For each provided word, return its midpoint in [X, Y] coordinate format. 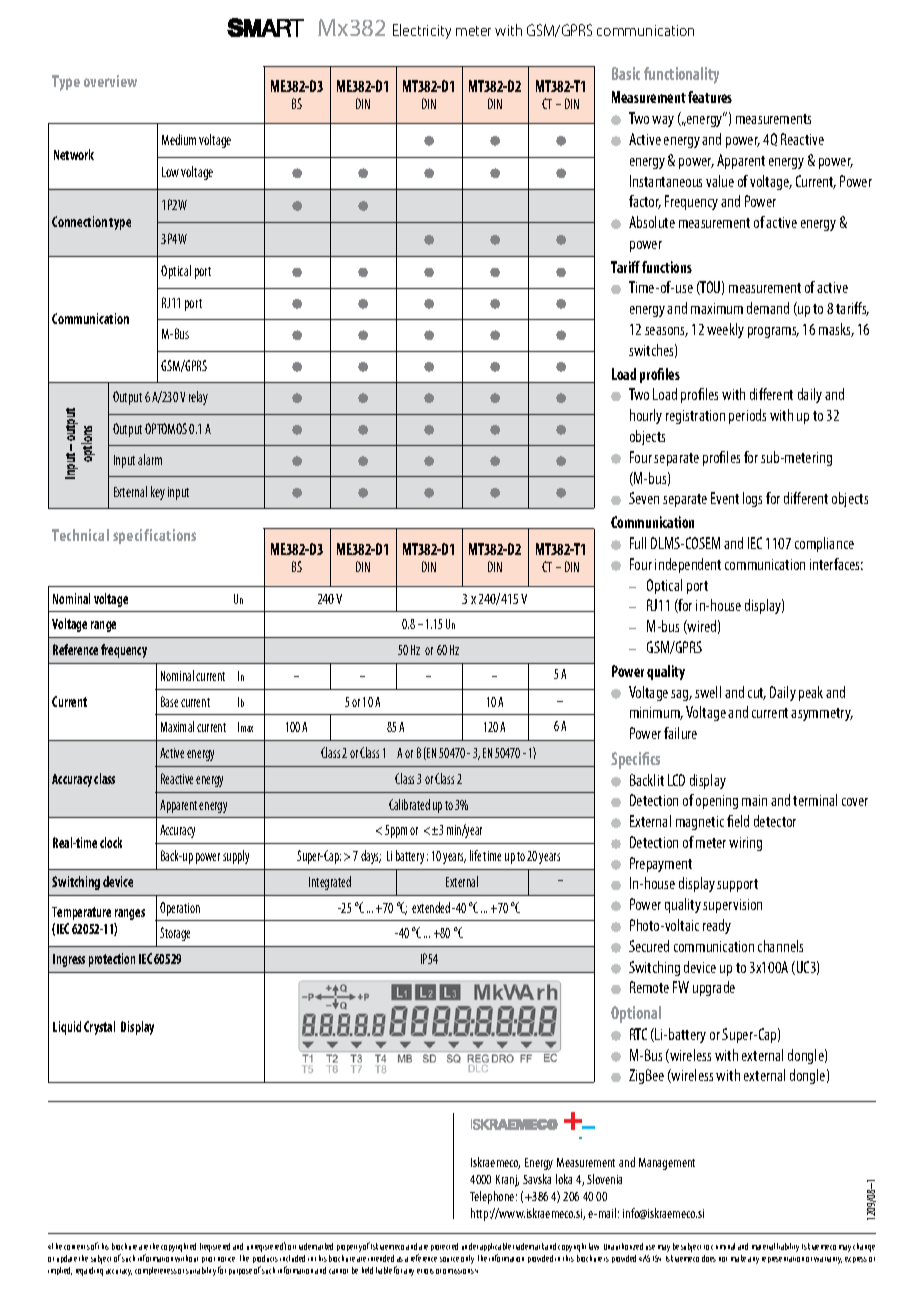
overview [110, 81]
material [763, 1246]
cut [757, 694]
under [470, 1246]
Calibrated [409, 804]
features [710, 97]
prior [208, 1260]
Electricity [422, 31]
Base [169, 701]
